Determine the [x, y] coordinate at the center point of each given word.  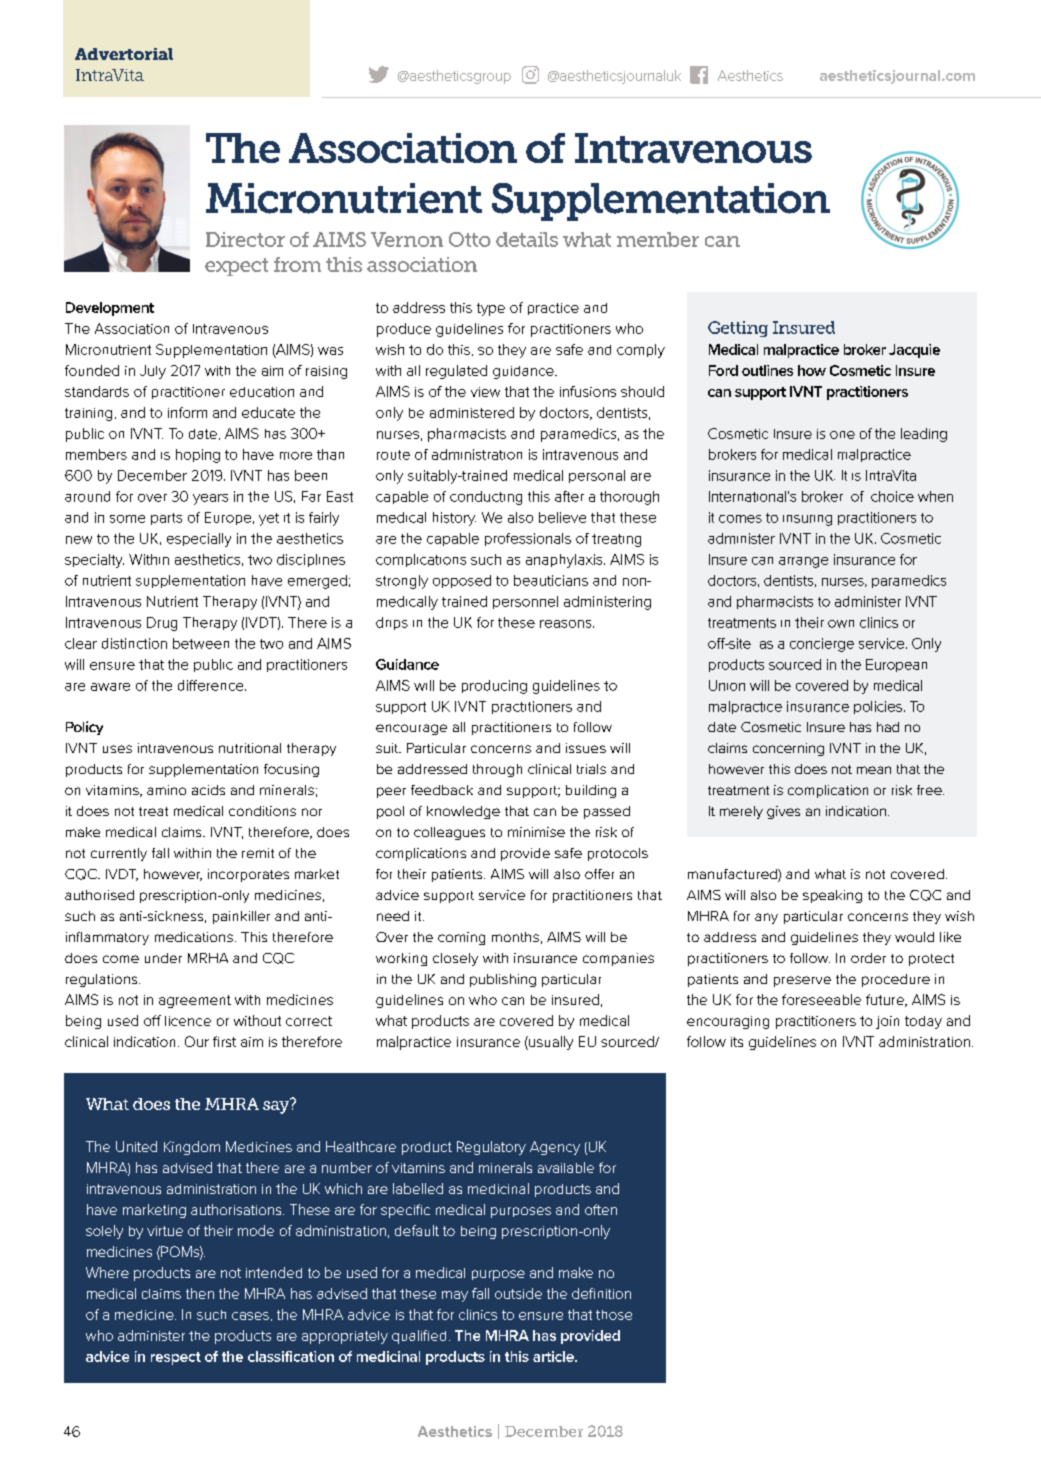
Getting [738, 329]
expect [236, 267]
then [200, 1293]
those [614, 1315]
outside [518, 1293]
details [527, 239]
